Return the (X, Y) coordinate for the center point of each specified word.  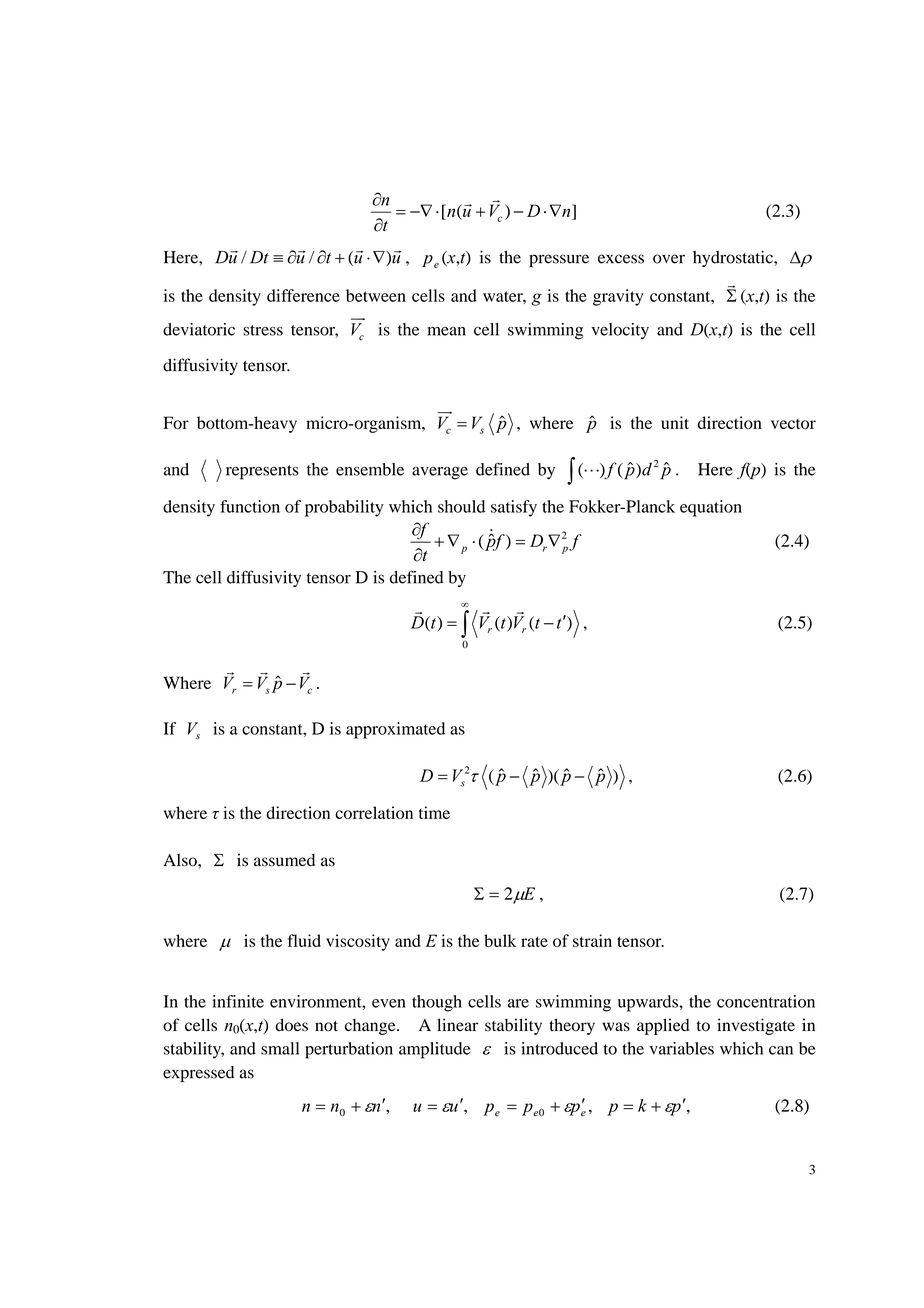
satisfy (514, 508)
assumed (284, 860)
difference (303, 295)
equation (711, 508)
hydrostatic (734, 258)
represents (262, 472)
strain (592, 940)
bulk (500, 940)
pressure (559, 260)
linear (457, 1024)
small (280, 1048)
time (434, 812)
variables (681, 1048)
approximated (395, 730)
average (440, 473)
